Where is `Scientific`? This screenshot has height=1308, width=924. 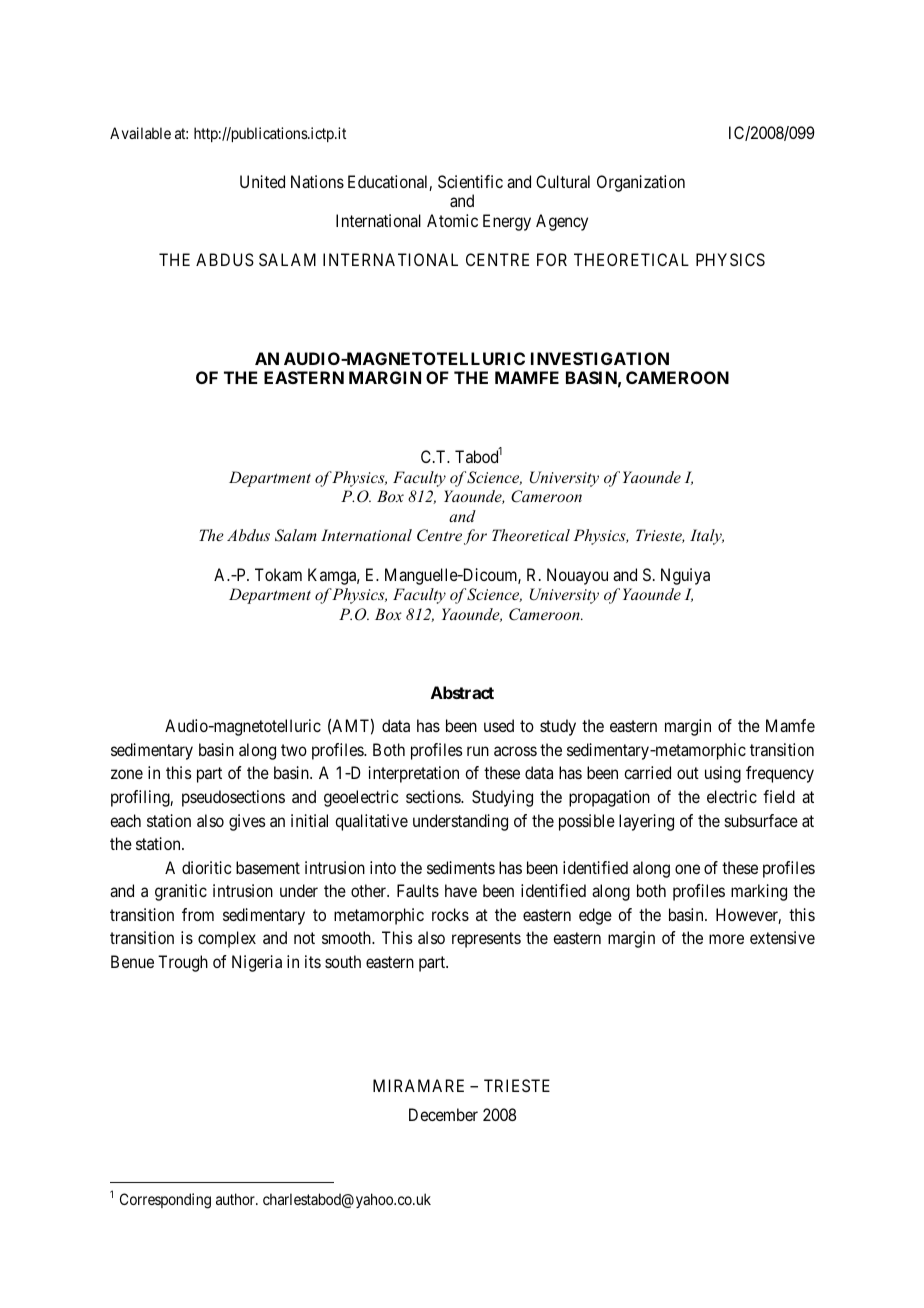 Scientific is located at coordinates (470, 181).
